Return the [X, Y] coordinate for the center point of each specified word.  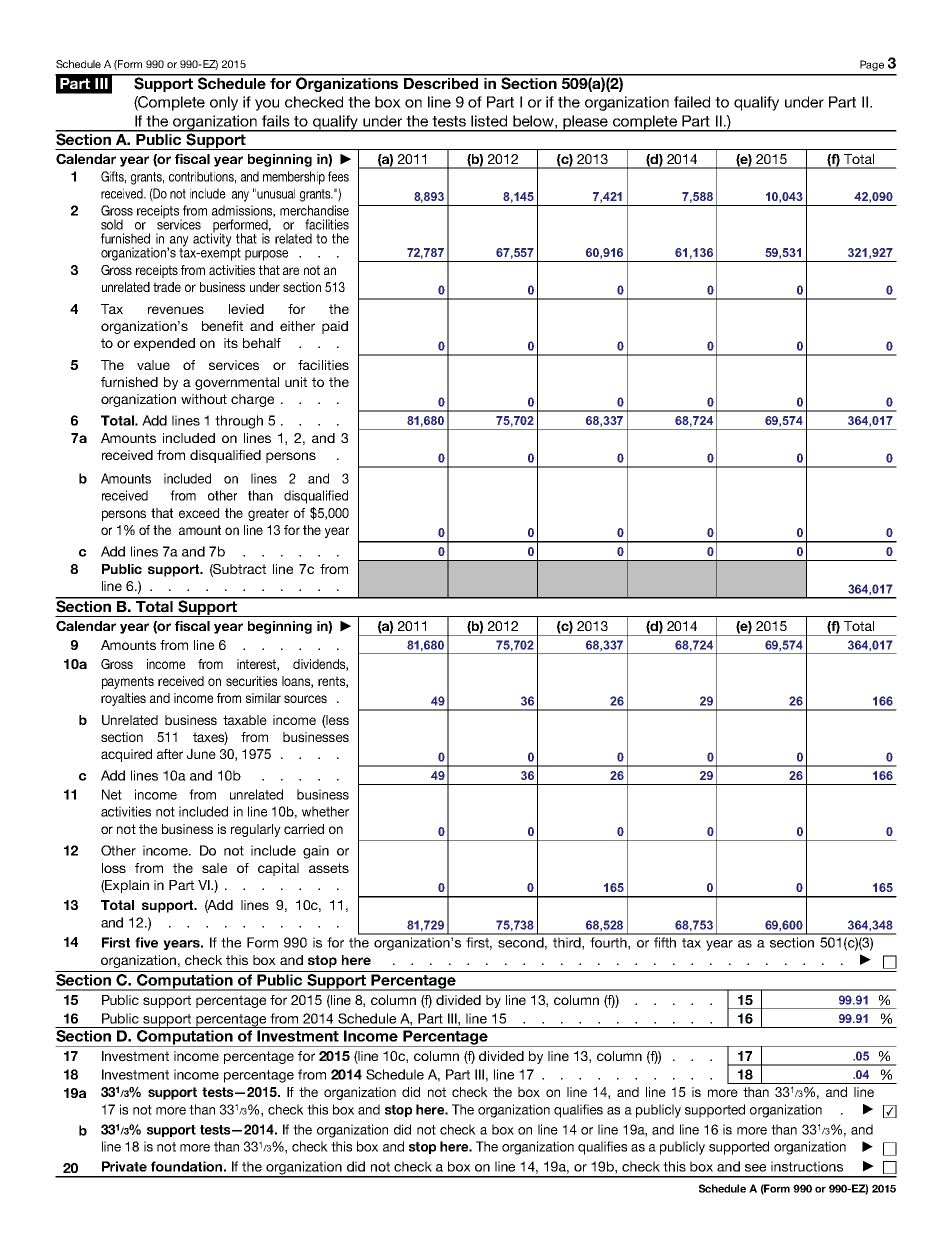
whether [325, 811]
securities [251, 681]
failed [692, 102]
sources [305, 699]
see [755, 1168]
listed [489, 121]
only [224, 103]
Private [124, 1166]
